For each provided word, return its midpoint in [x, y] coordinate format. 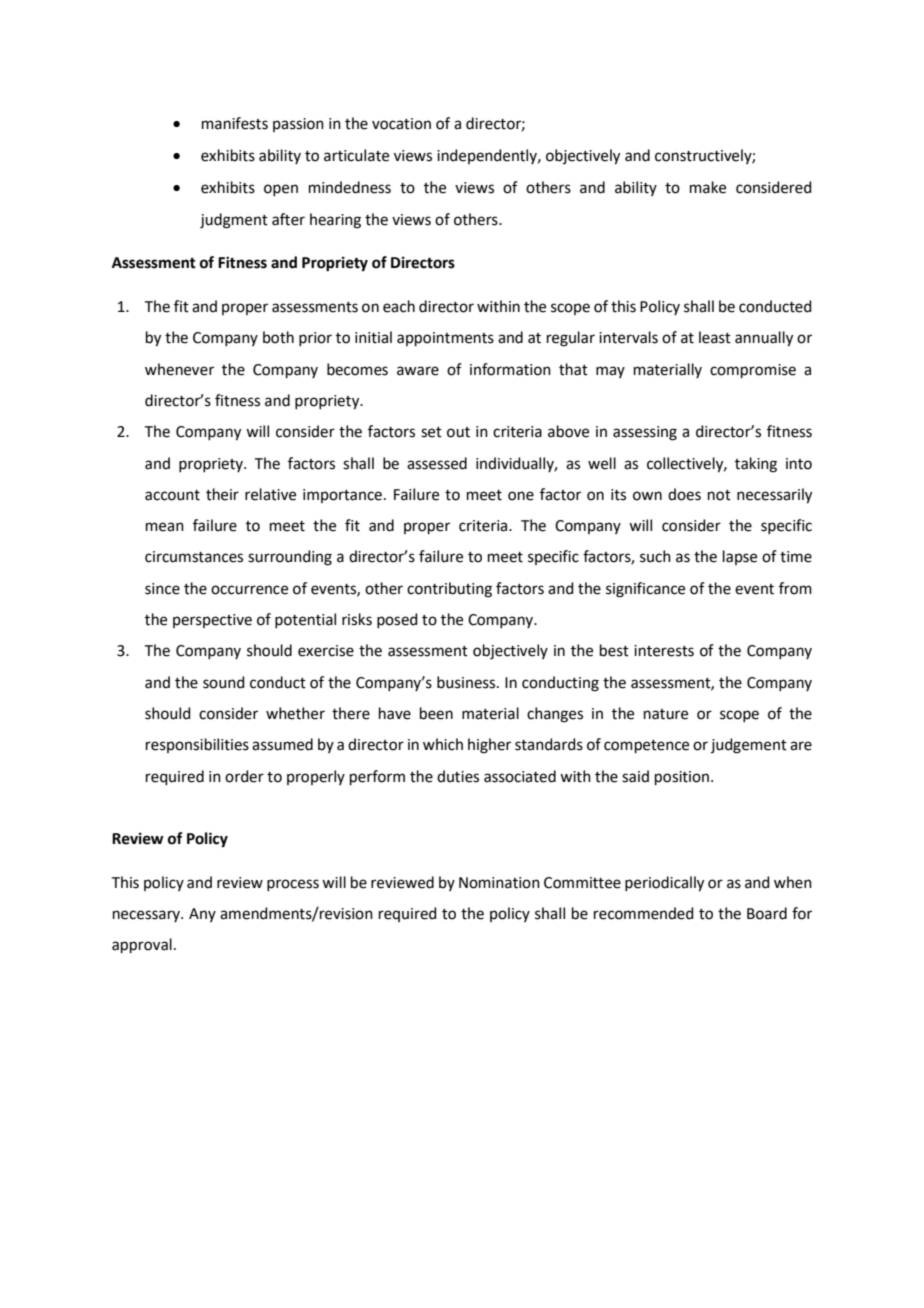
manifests [235, 123]
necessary [147, 916]
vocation [401, 124]
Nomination [499, 883]
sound [224, 682]
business [467, 682]
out [458, 432]
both [278, 337]
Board [767, 913]
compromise [753, 371]
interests [664, 651]
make [708, 187]
